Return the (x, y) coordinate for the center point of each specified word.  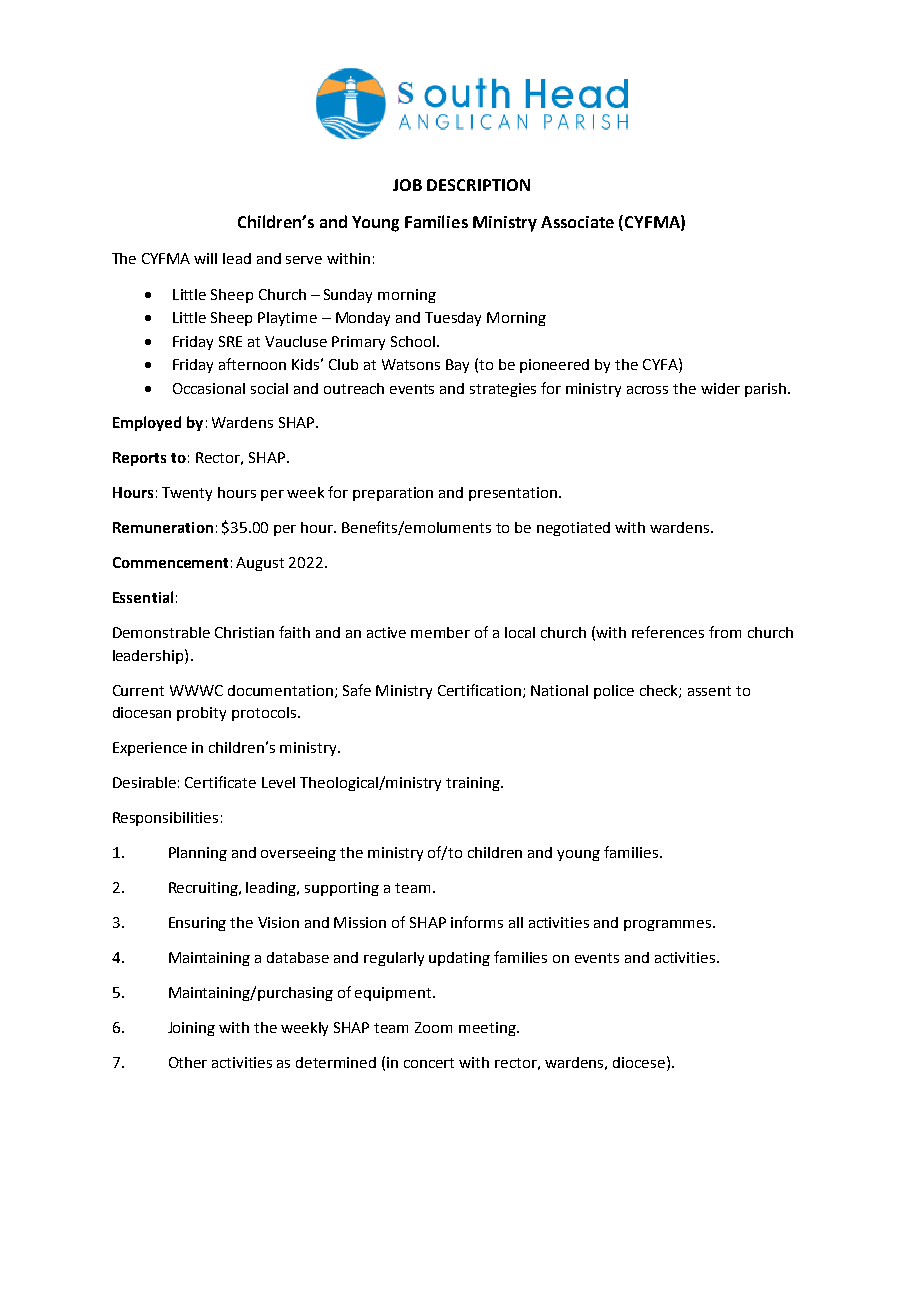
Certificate (220, 782)
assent (709, 691)
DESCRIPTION (478, 185)
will (205, 258)
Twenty (187, 494)
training (474, 784)
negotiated (573, 529)
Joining (191, 1029)
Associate (577, 222)
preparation (393, 494)
